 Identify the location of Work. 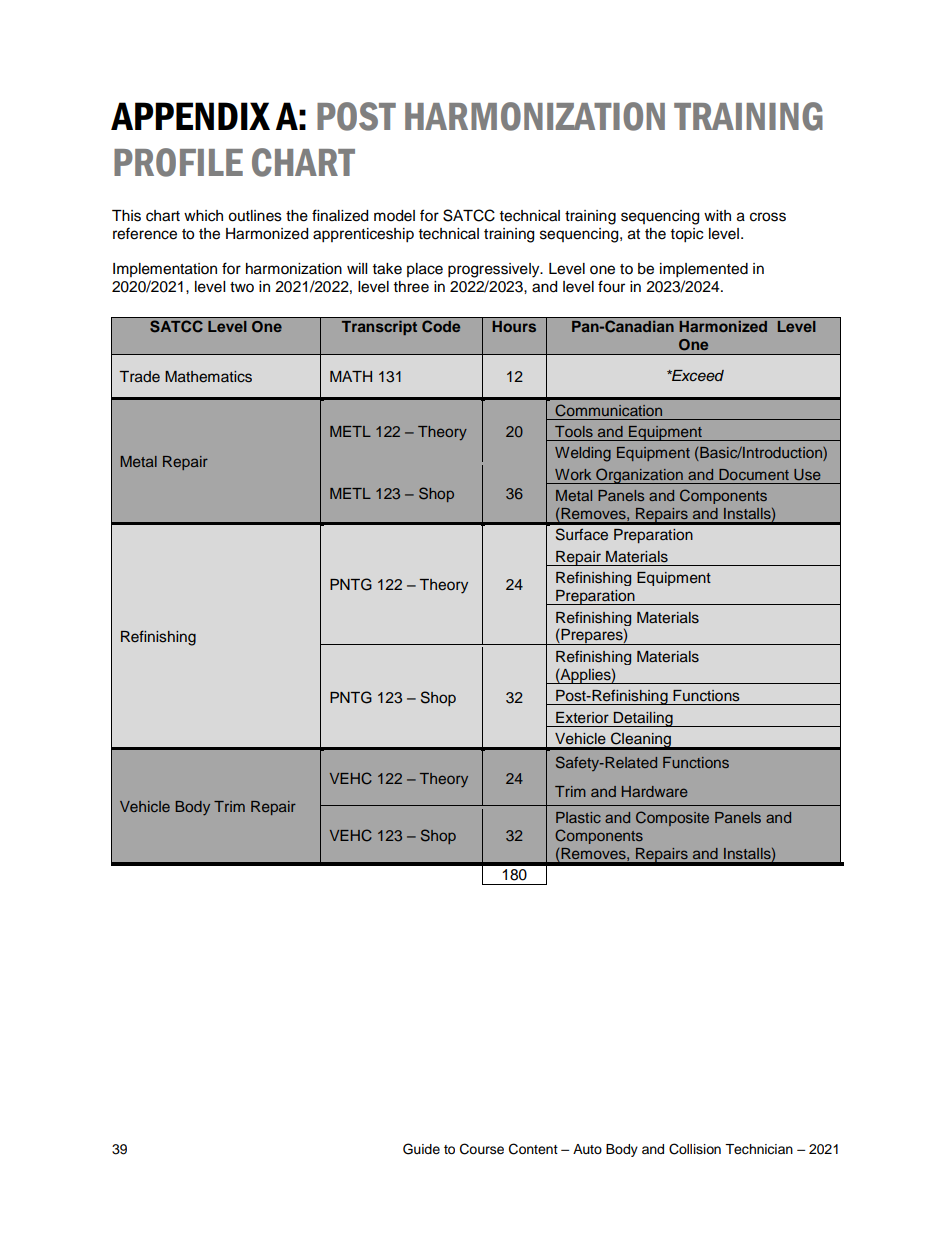
(573, 474).
